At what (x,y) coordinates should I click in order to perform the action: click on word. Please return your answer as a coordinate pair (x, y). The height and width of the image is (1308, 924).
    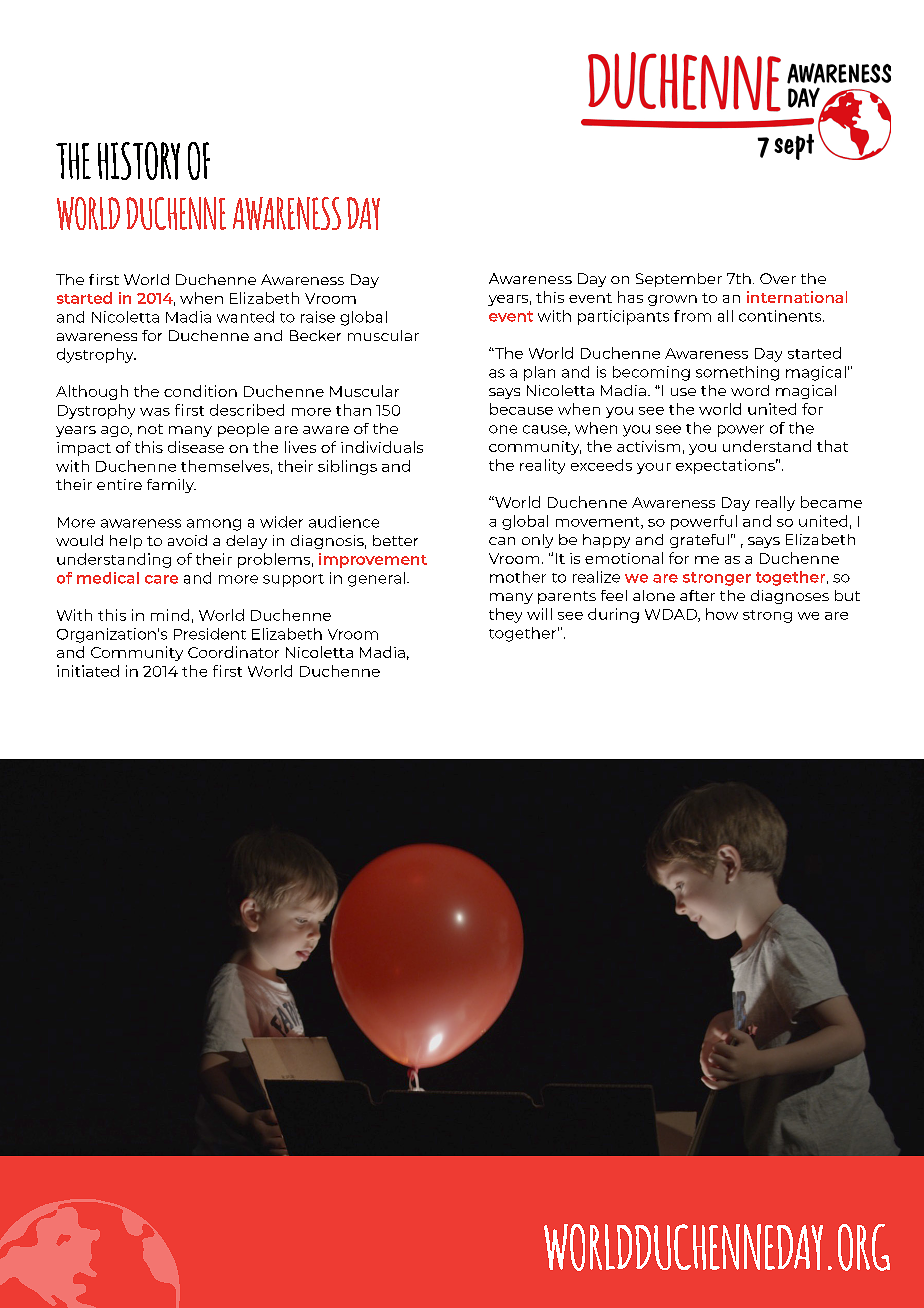
    Looking at the image, I should click on (750, 390).
